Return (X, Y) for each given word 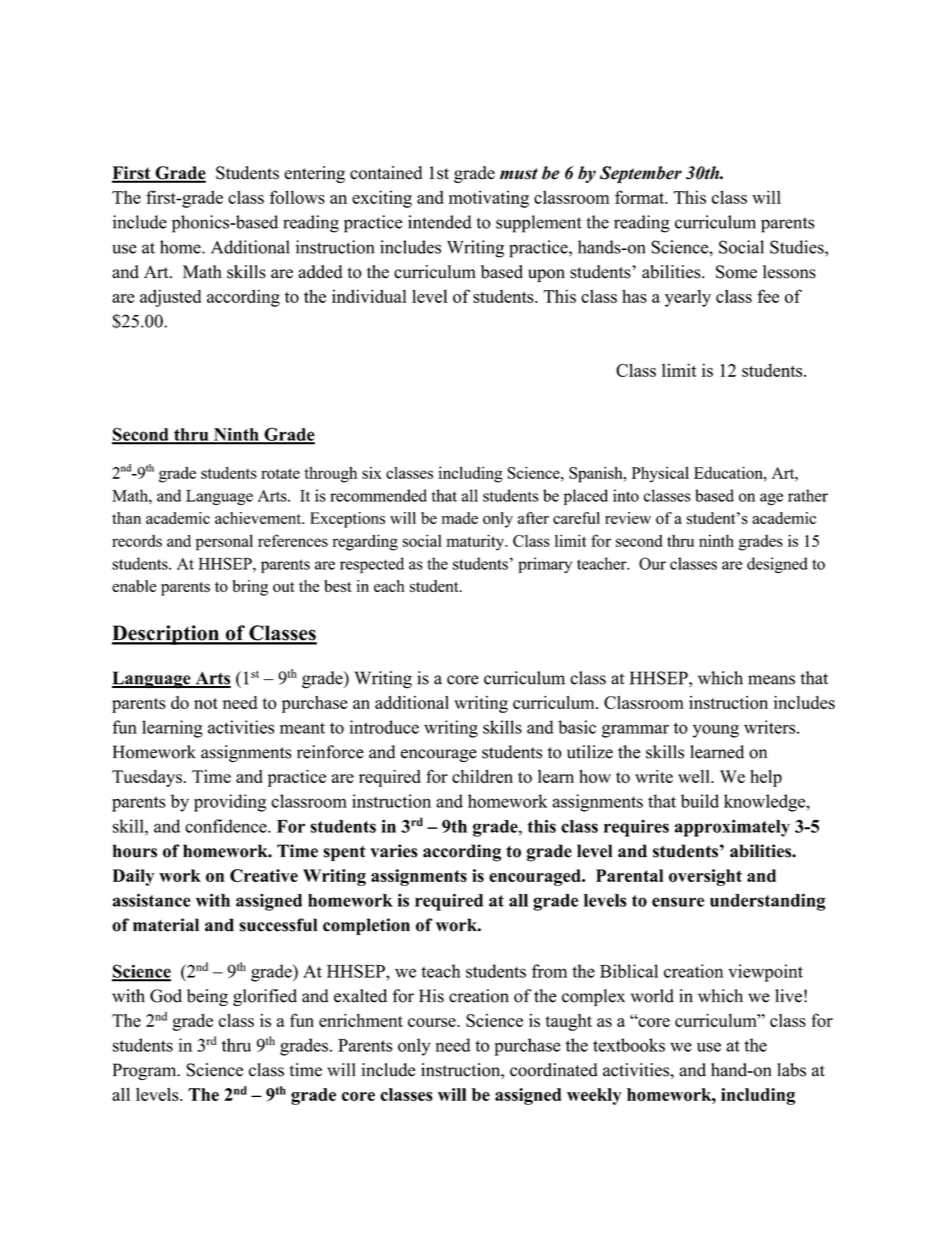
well (695, 776)
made (460, 518)
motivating (489, 199)
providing (230, 803)
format (641, 197)
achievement (259, 518)
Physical (660, 474)
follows (297, 197)
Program (146, 1071)
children (482, 776)
